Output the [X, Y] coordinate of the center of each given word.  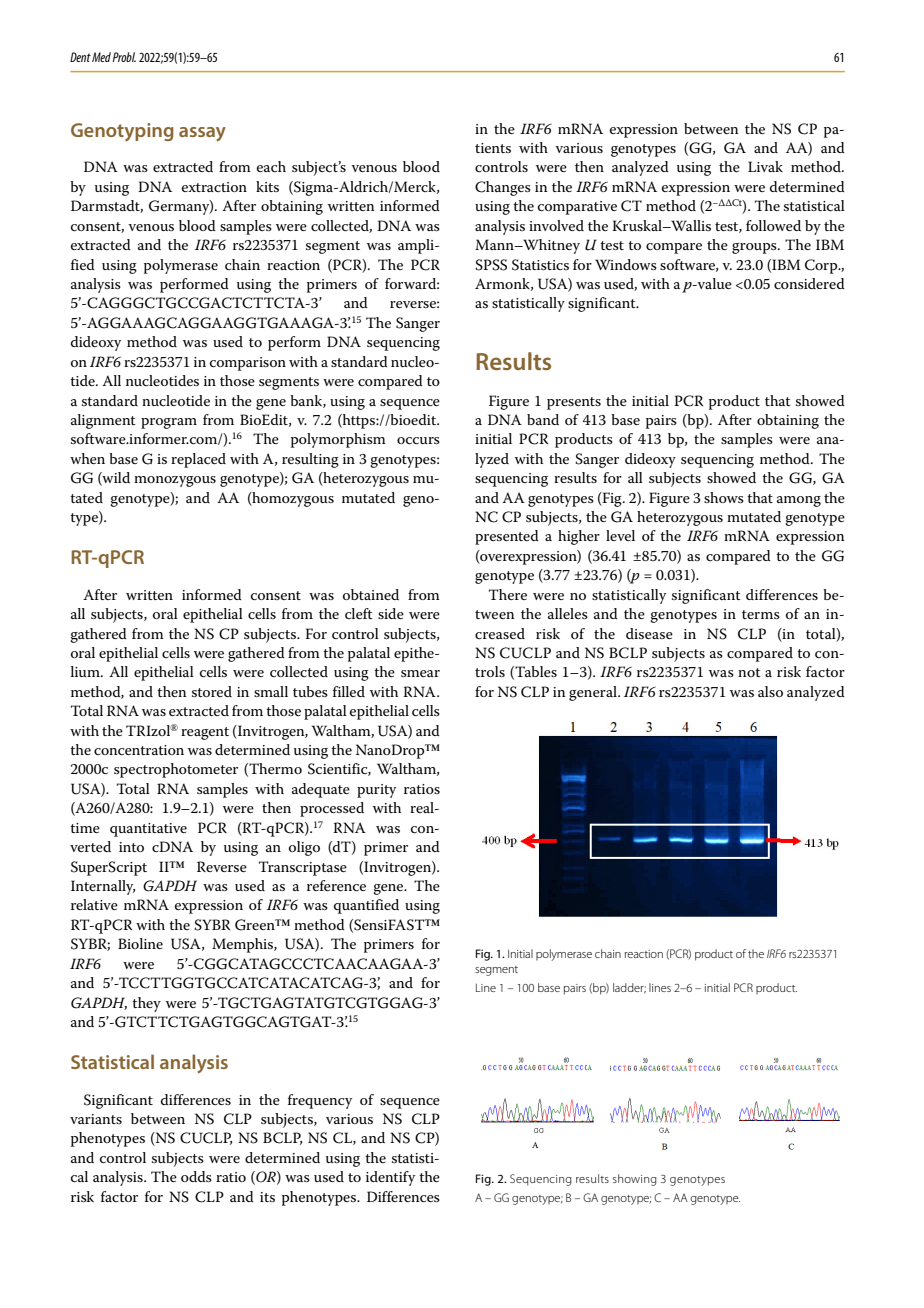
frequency [320, 1101]
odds [196, 1176]
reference [336, 885]
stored [212, 691]
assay [202, 134]
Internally [103, 887]
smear [420, 673]
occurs [418, 440]
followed [773, 225]
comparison [248, 364]
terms [761, 614]
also [770, 691]
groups [755, 248]
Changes [503, 188]
